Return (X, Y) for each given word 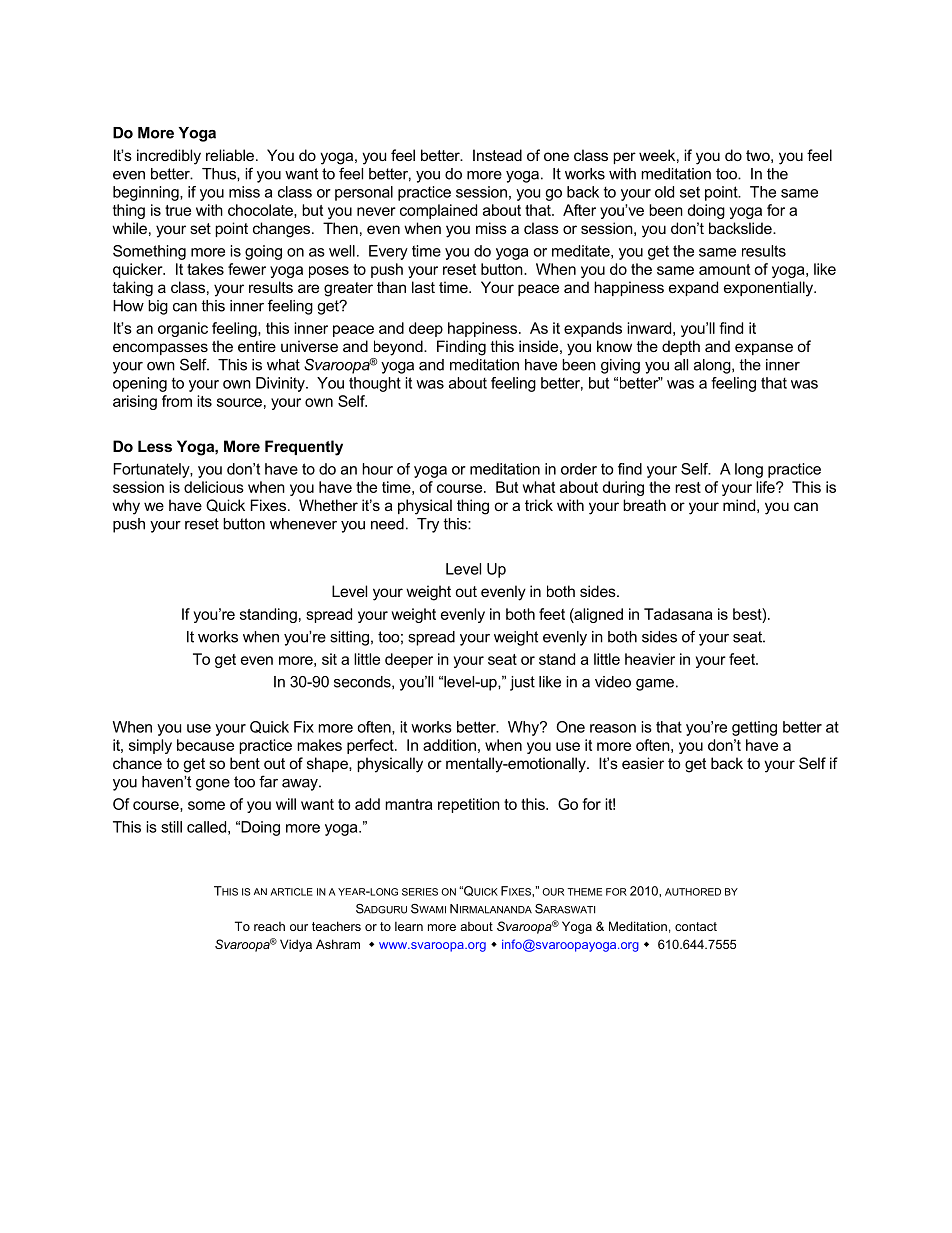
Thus (220, 174)
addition (449, 745)
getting (754, 728)
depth (681, 347)
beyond (399, 348)
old (664, 192)
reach (269, 926)
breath (644, 505)
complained (438, 211)
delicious (214, 487)
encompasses (160, 349)
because (205, 745)
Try (428, 525)
